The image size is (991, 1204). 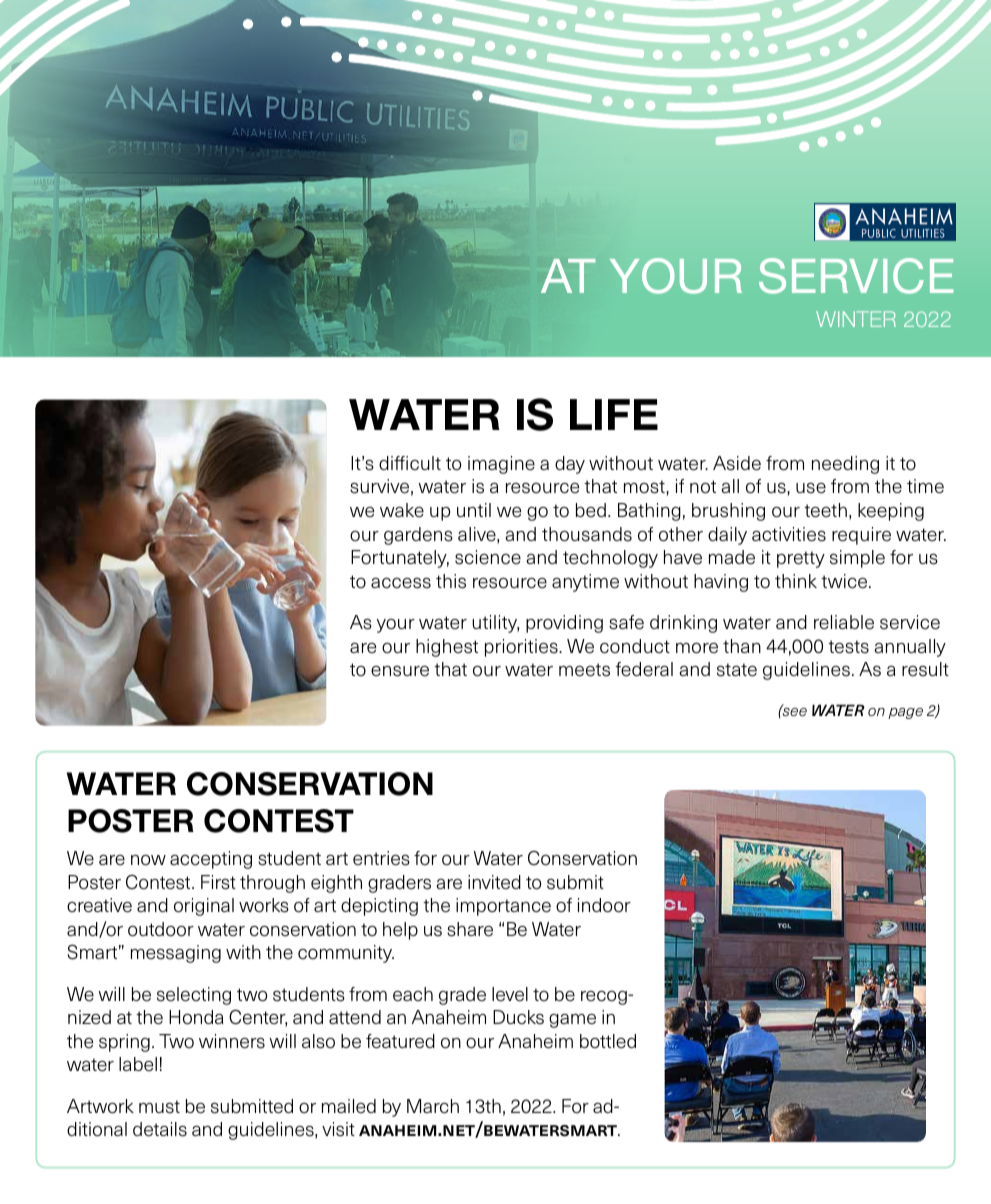 What do you see at coordinates (494, 882) in the screenshot?
I see `invited` at bounding box center [494, 882].
